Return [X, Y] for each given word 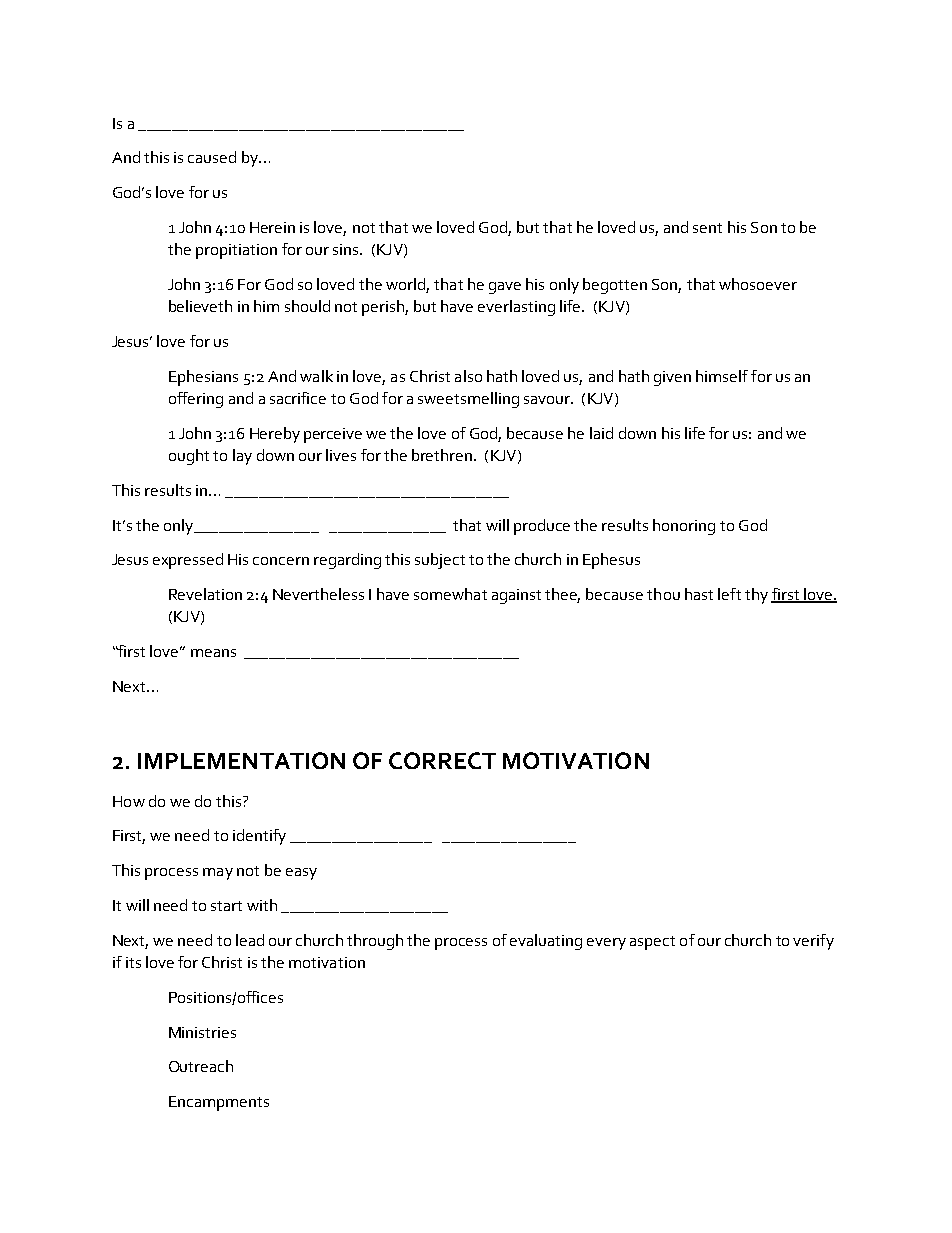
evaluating [546, 942]
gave [505, 288]
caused [212, 157]
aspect [652, 943]
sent [707, 228]
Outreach [201, 1066]
